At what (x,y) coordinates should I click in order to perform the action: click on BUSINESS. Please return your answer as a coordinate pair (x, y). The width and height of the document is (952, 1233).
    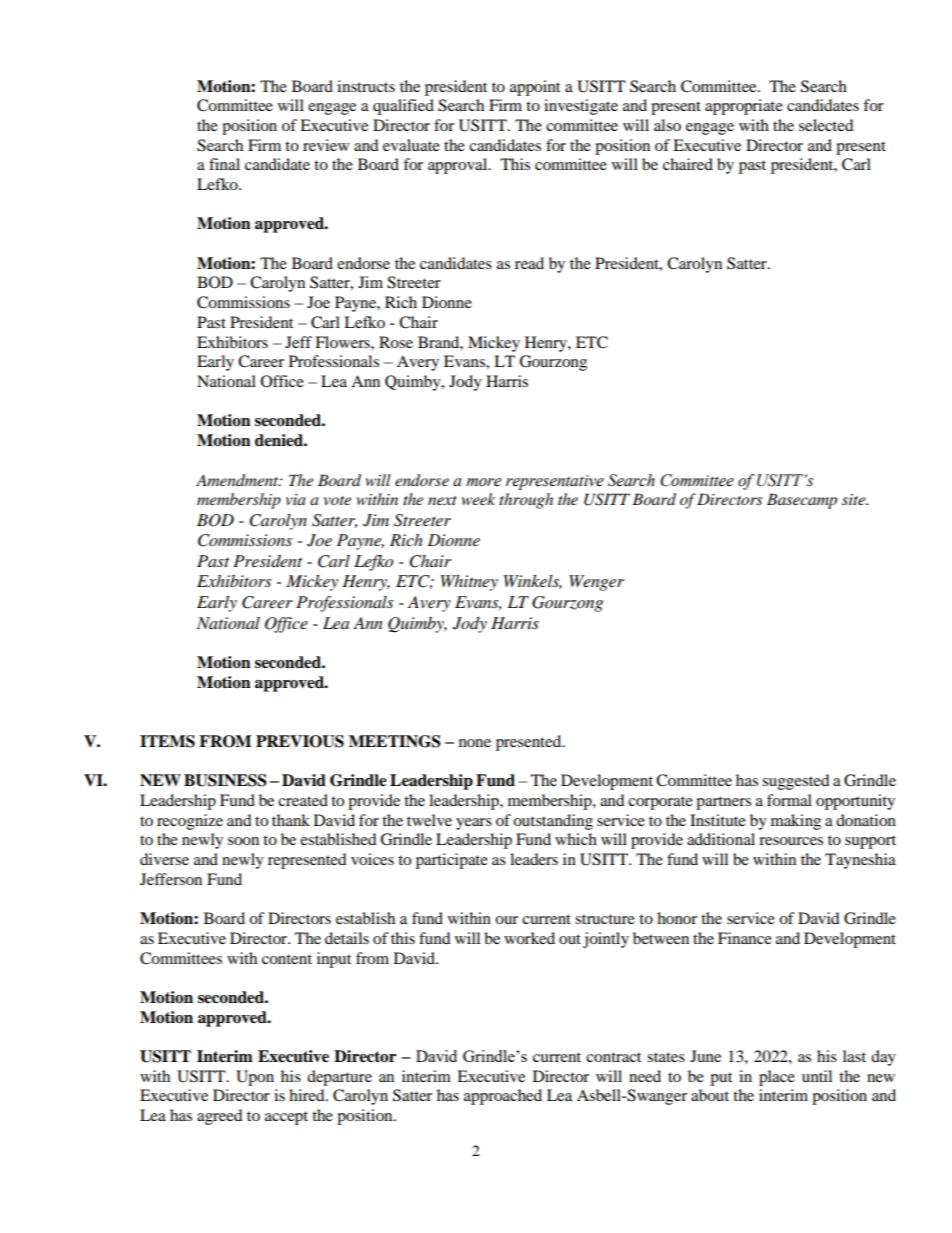
    Looking at the image, I should click on (225, 780).
